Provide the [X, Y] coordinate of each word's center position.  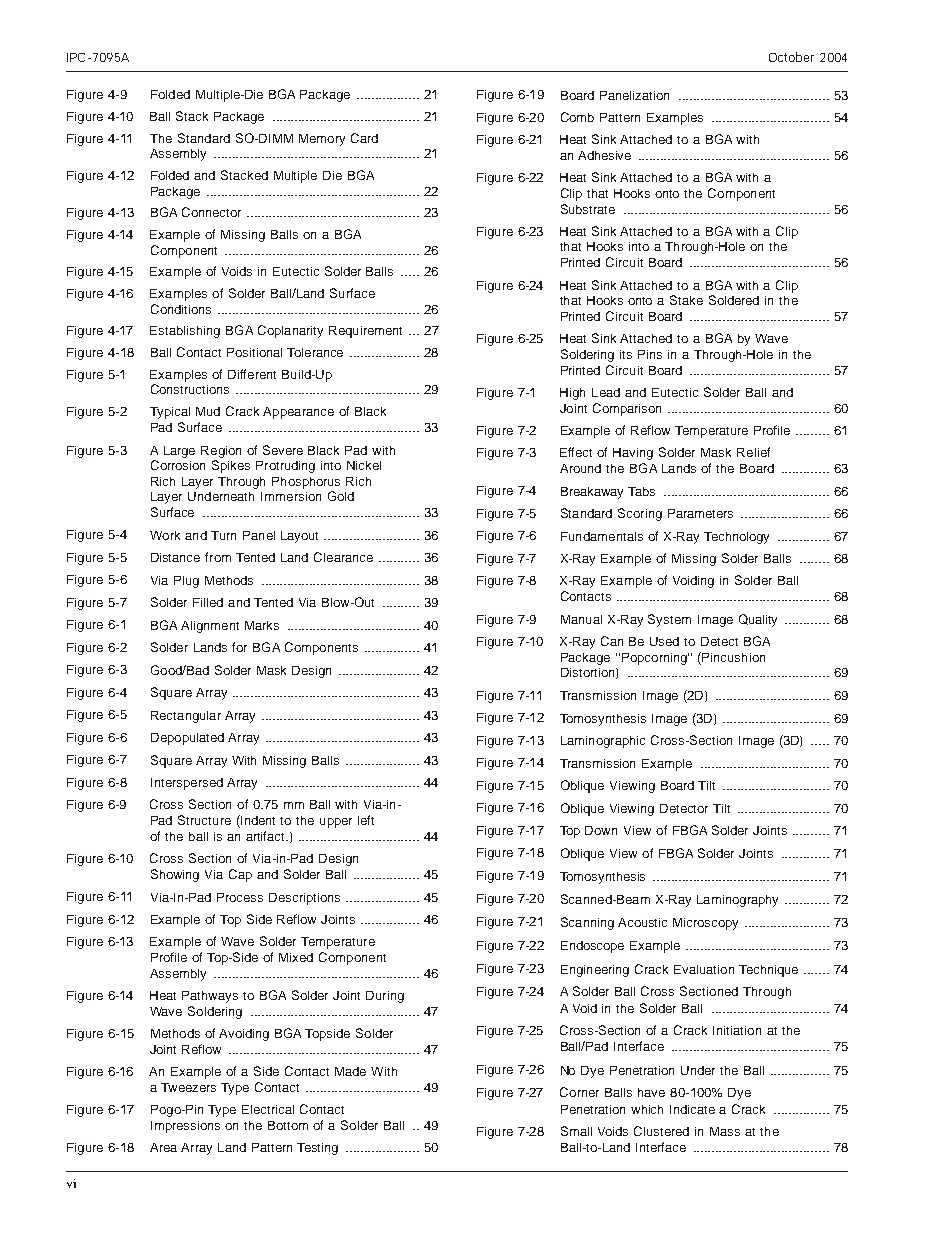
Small [576, 1131]
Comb [577, 117]
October [791, 57]
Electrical [268, 1109]
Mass [725, 1131]
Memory [322, 140]
